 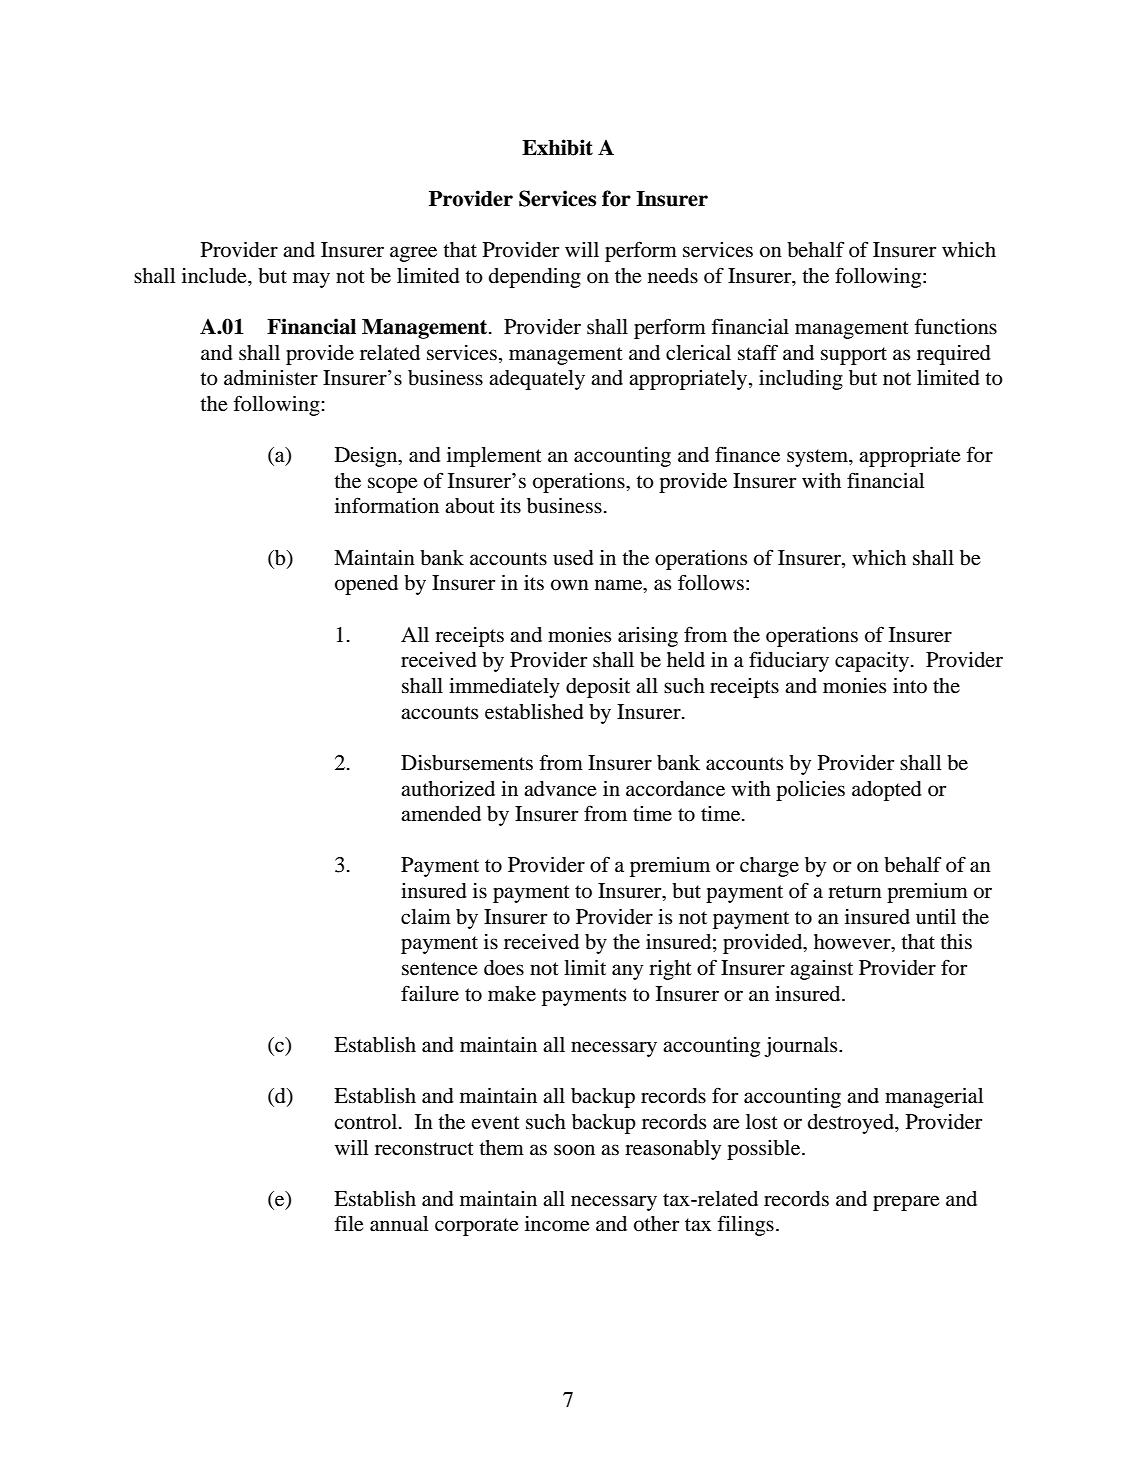 What do you see at coordinates (349, 1223) in the screenshot?
I see `file` at bounding box center [349, 1223].
